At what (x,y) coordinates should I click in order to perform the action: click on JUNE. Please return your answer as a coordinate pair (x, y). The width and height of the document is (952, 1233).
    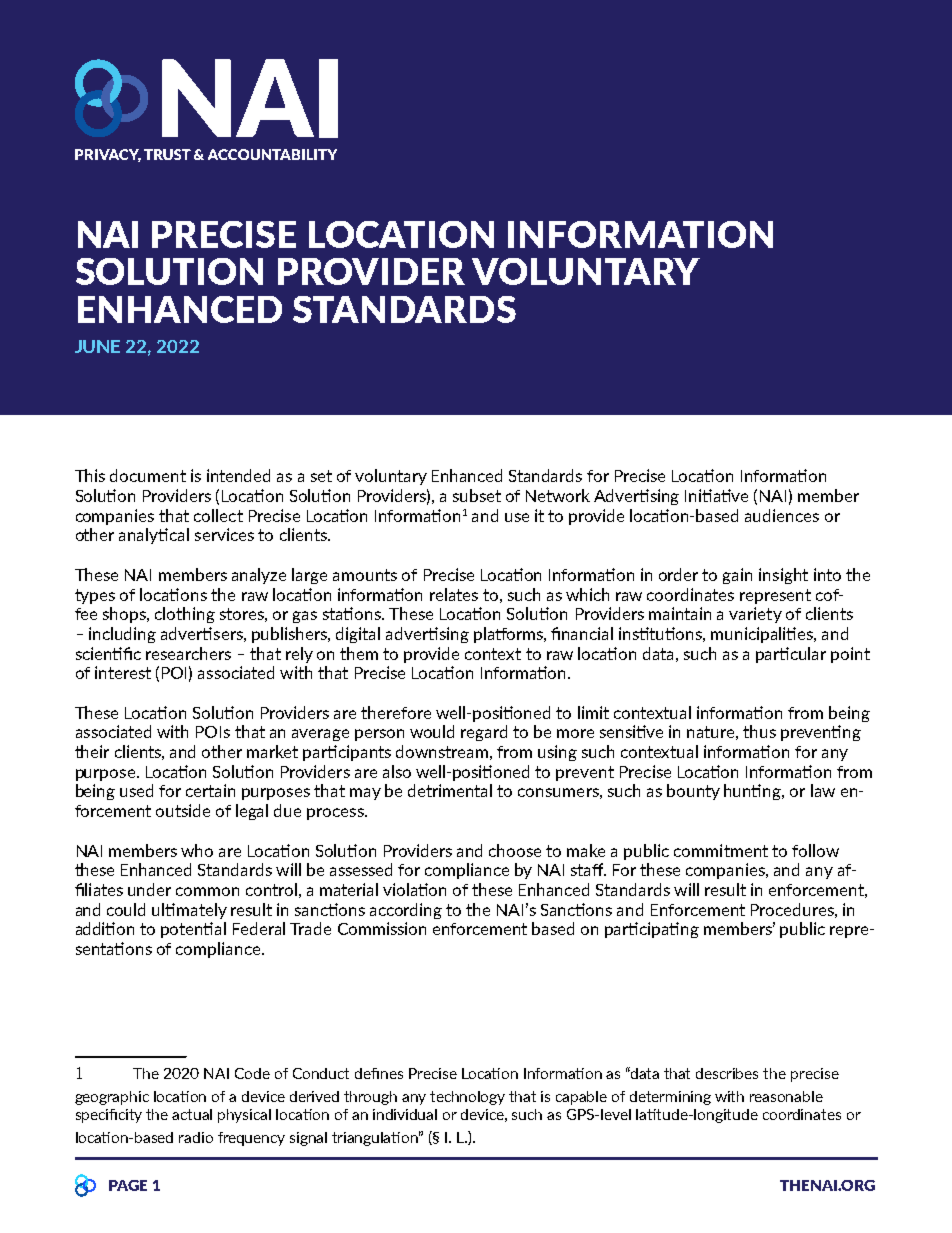
    Looking at the image, I should click on (97, 346).
